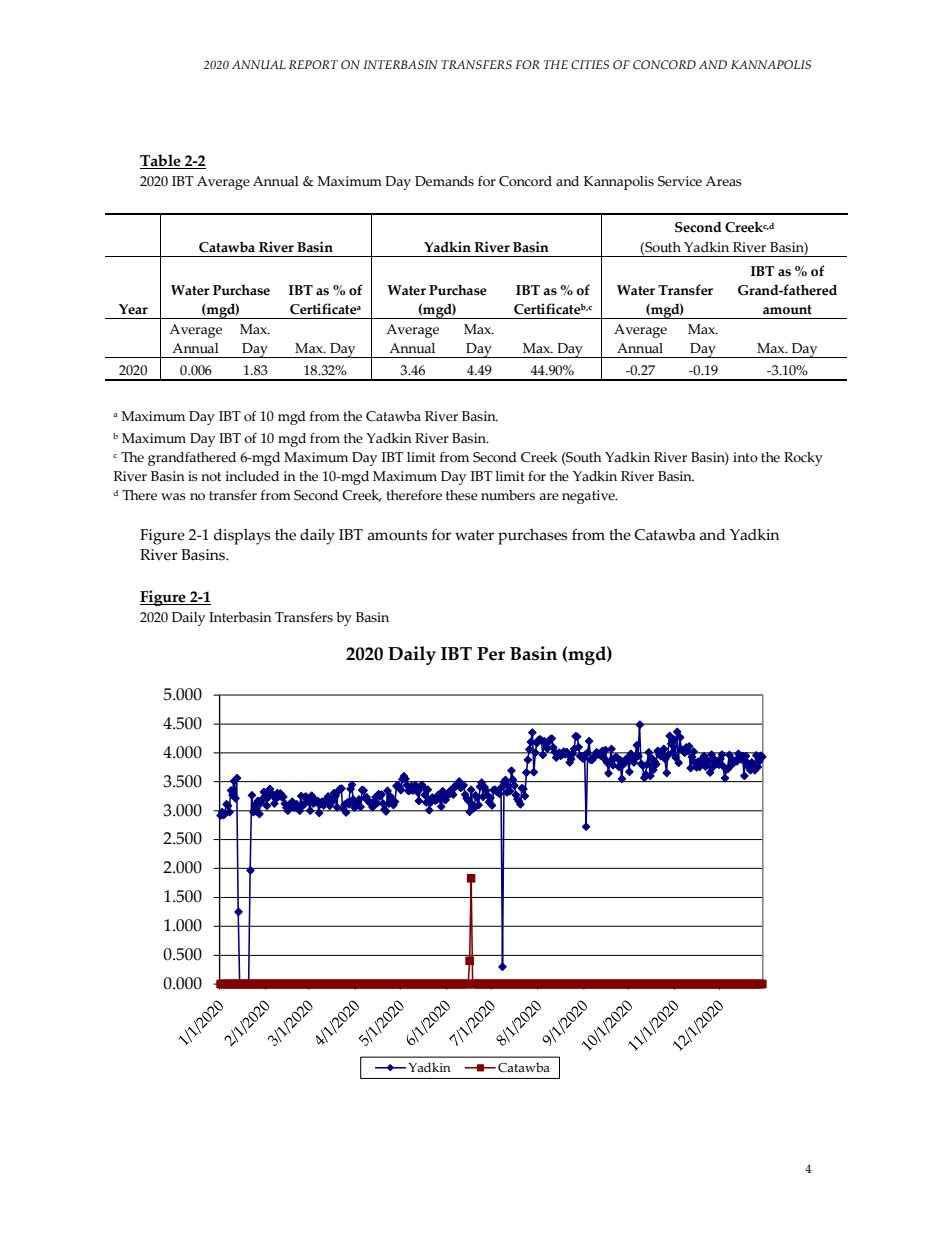 This image has height=1233, width=952. What do you see at coordinates (444, 181) in the image?
I see `Demands` at bounding box center [444, 181].
